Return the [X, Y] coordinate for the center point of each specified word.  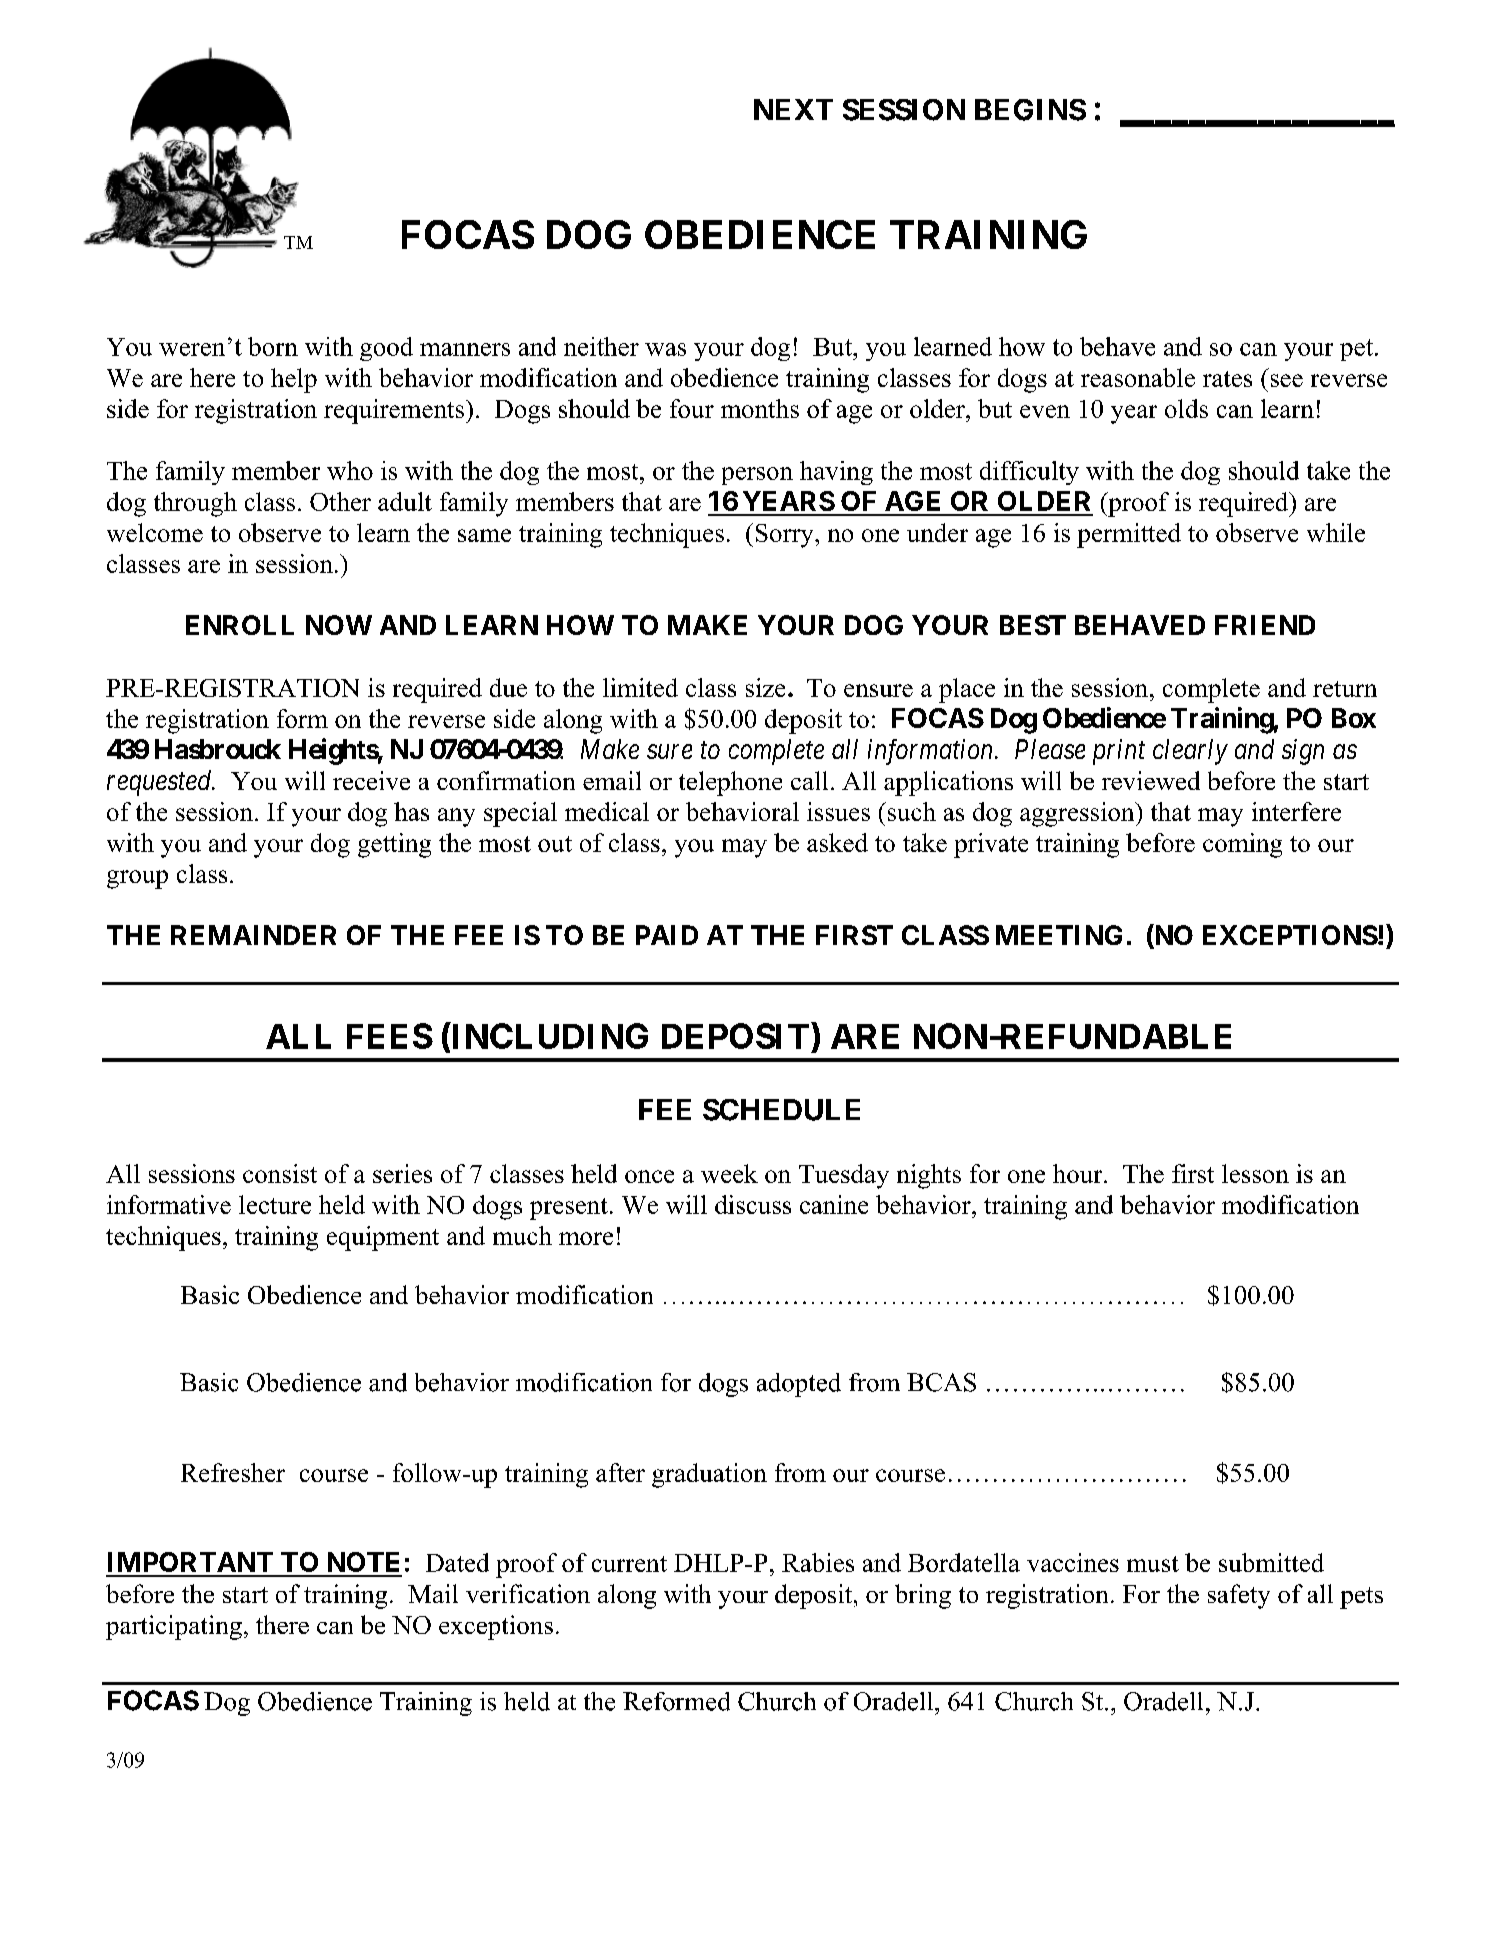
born [273, 346]
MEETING [1059, 935]
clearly [1190, 752]
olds [1186, 408]
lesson [1255, 1173]
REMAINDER [253, 935]
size [765, 687]
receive [371, 780]
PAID [667, 935]
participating [174, 1627]
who [350, 470]
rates [1227, 379]
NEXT [793, 109]
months [760, 408]
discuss [753, 1204]
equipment [383, 1238]
